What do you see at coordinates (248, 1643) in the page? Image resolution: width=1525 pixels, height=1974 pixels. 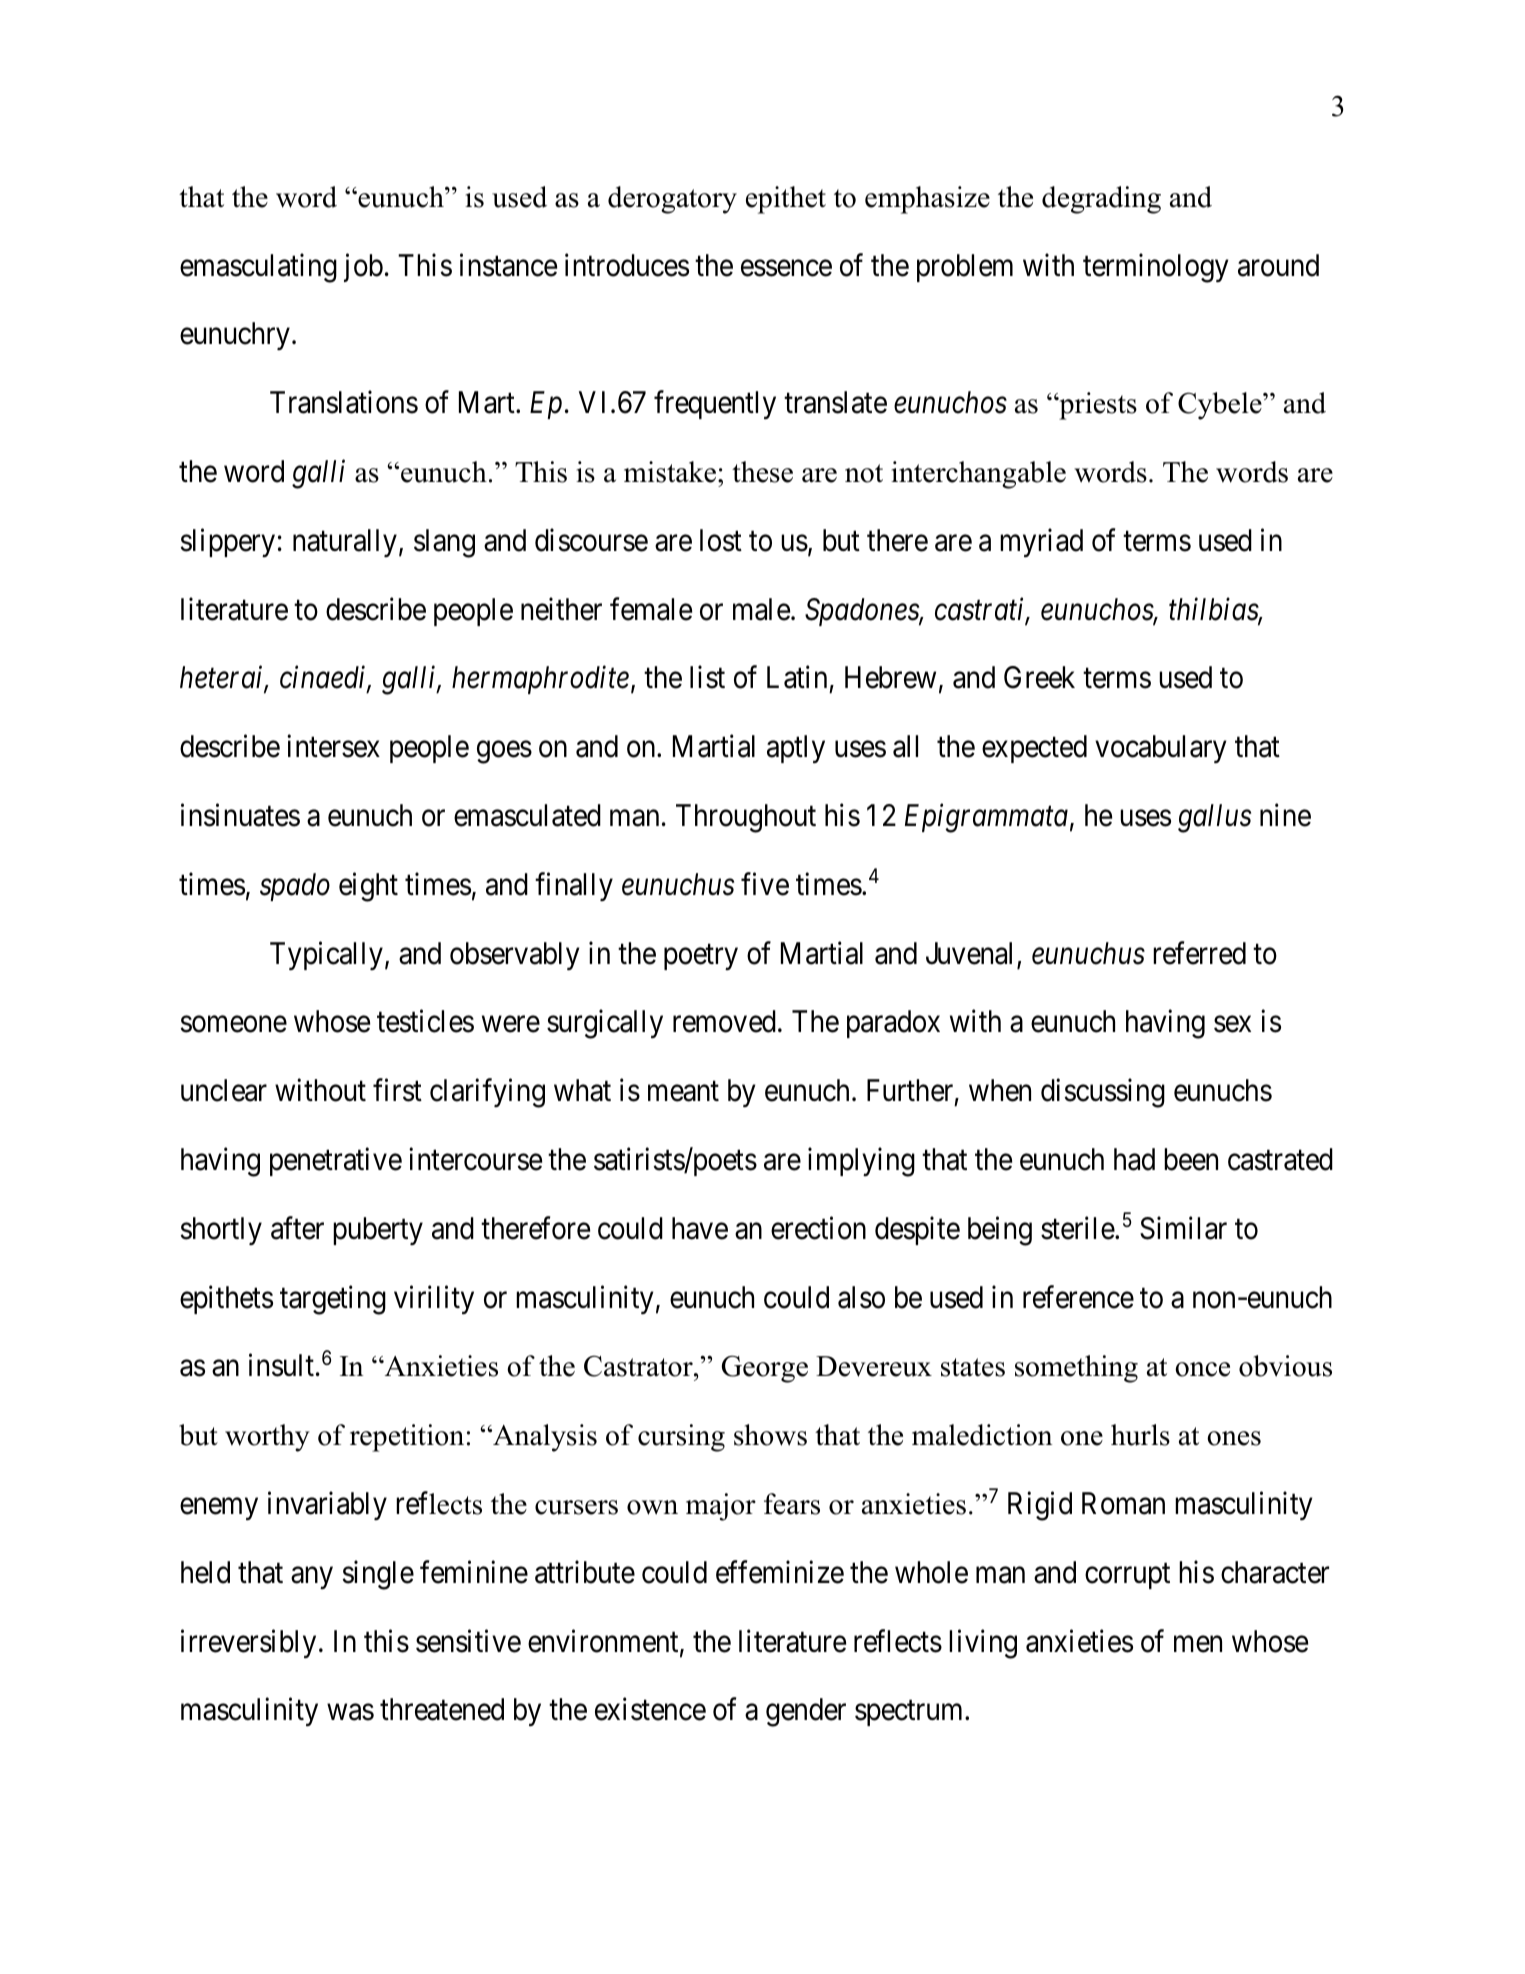 I see `irreversibly` at bounding box center [248, 1643].
